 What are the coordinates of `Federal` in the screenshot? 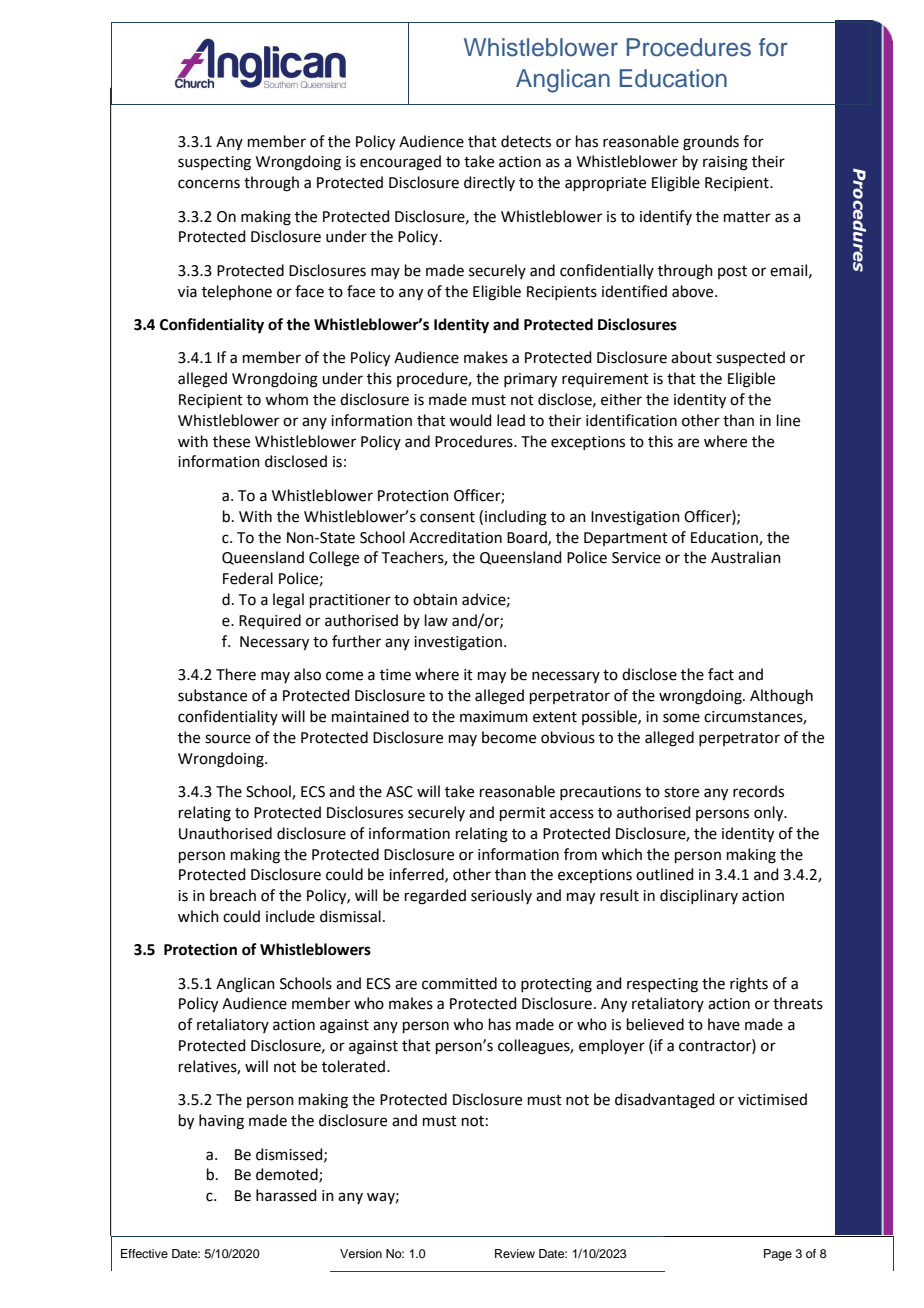 It's located at (248, 578).
